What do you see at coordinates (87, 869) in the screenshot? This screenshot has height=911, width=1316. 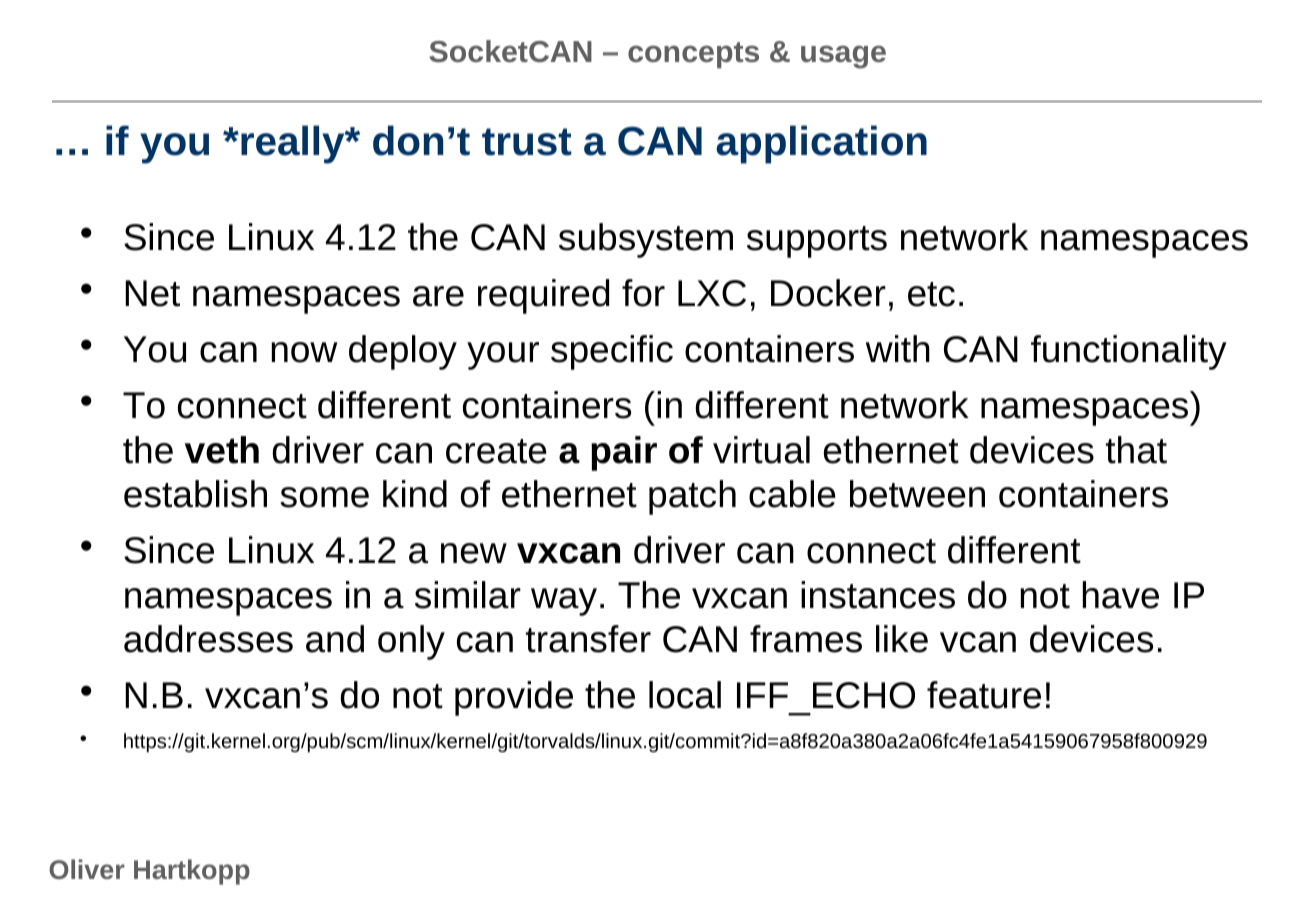 I see `Oliver` at bounding box center [87, 869].
